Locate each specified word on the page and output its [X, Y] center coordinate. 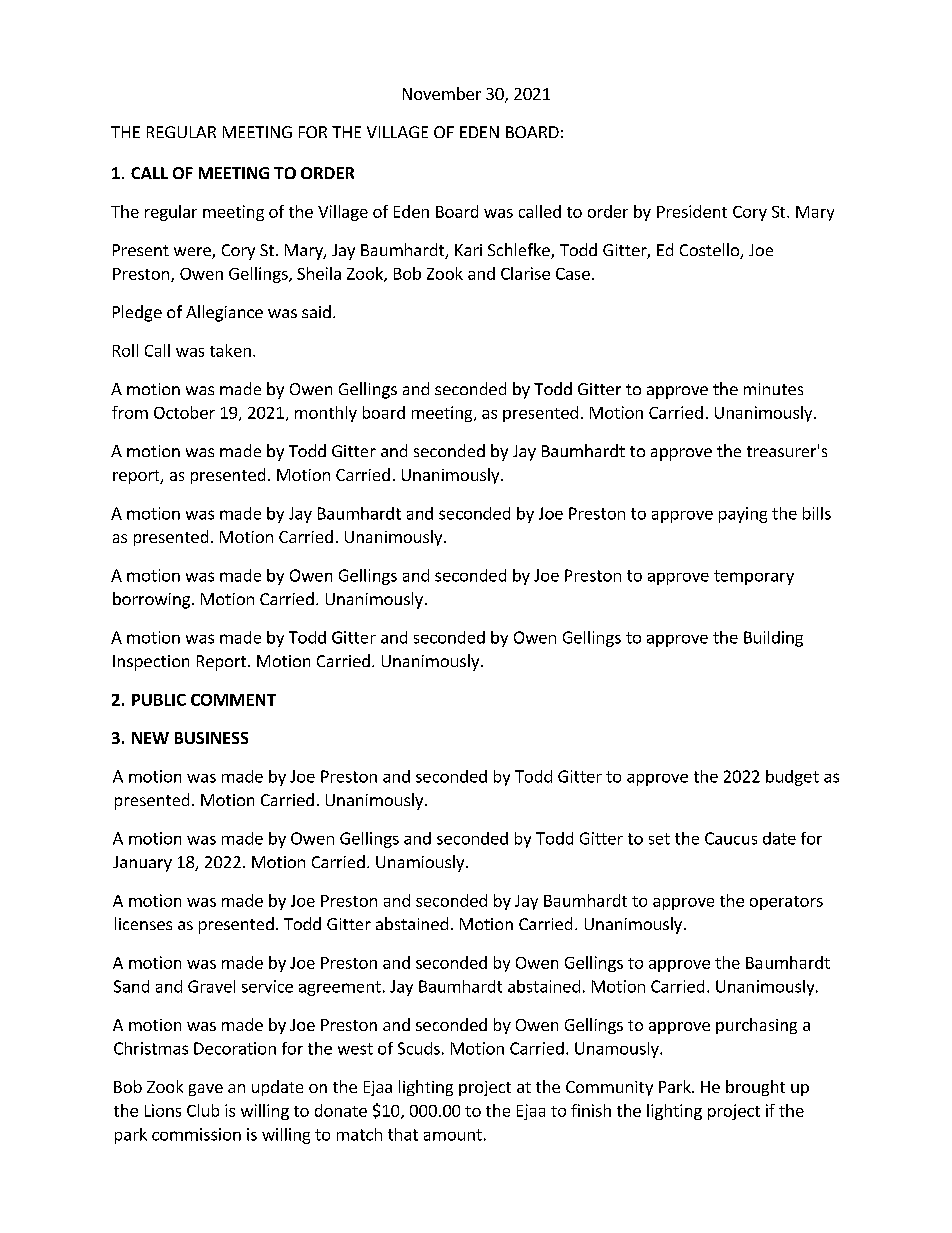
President [692, 211]
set [659, 839]
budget [792, 778]
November [442, 93]
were [193, 253]
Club [203, 1110]
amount [453, 1135]
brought [755, 1088]
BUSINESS [211, 738]
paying [743, 515]
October [184, 412]
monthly [326, 414]
